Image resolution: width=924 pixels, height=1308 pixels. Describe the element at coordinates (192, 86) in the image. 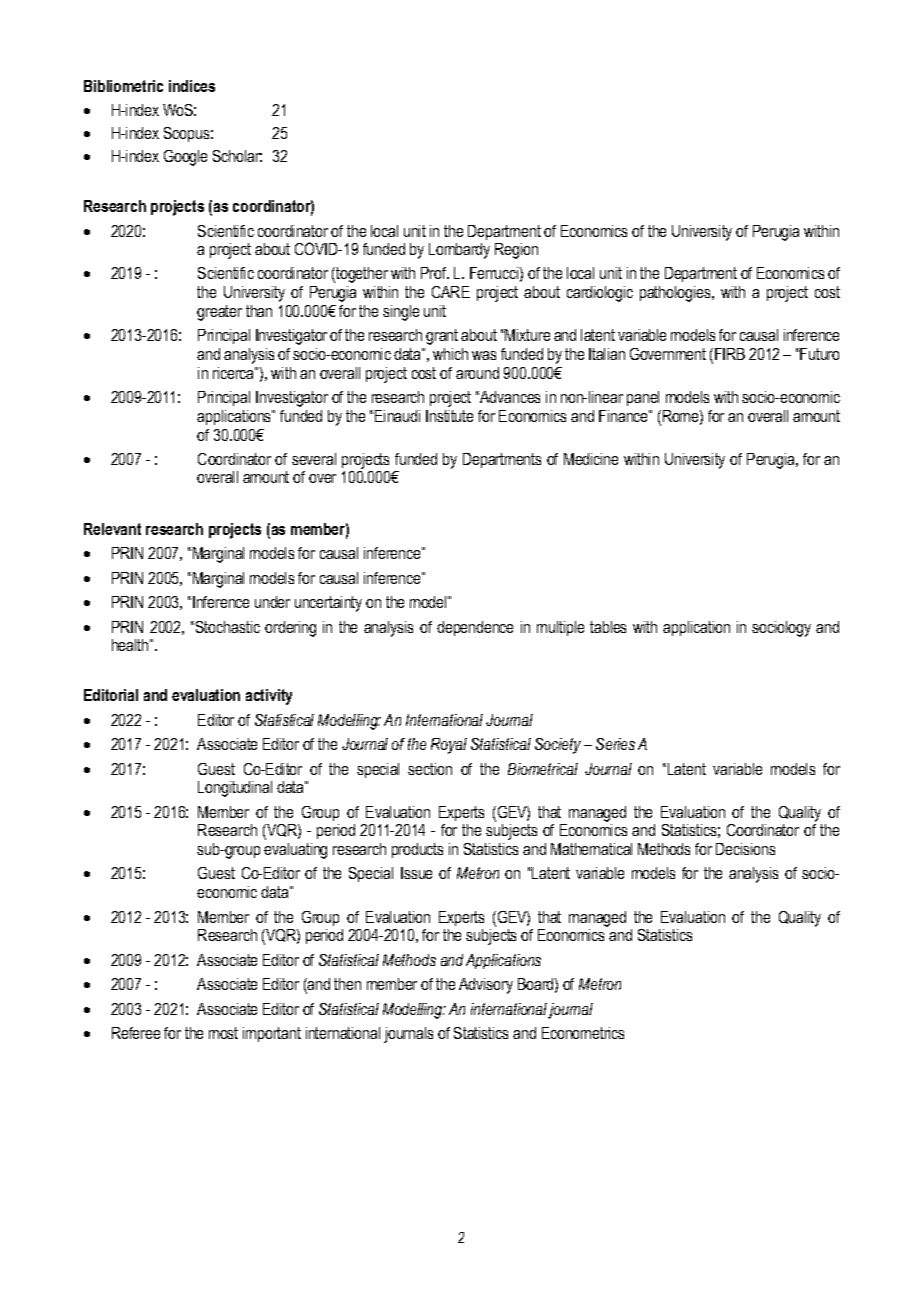

I see `indices` at that location.
